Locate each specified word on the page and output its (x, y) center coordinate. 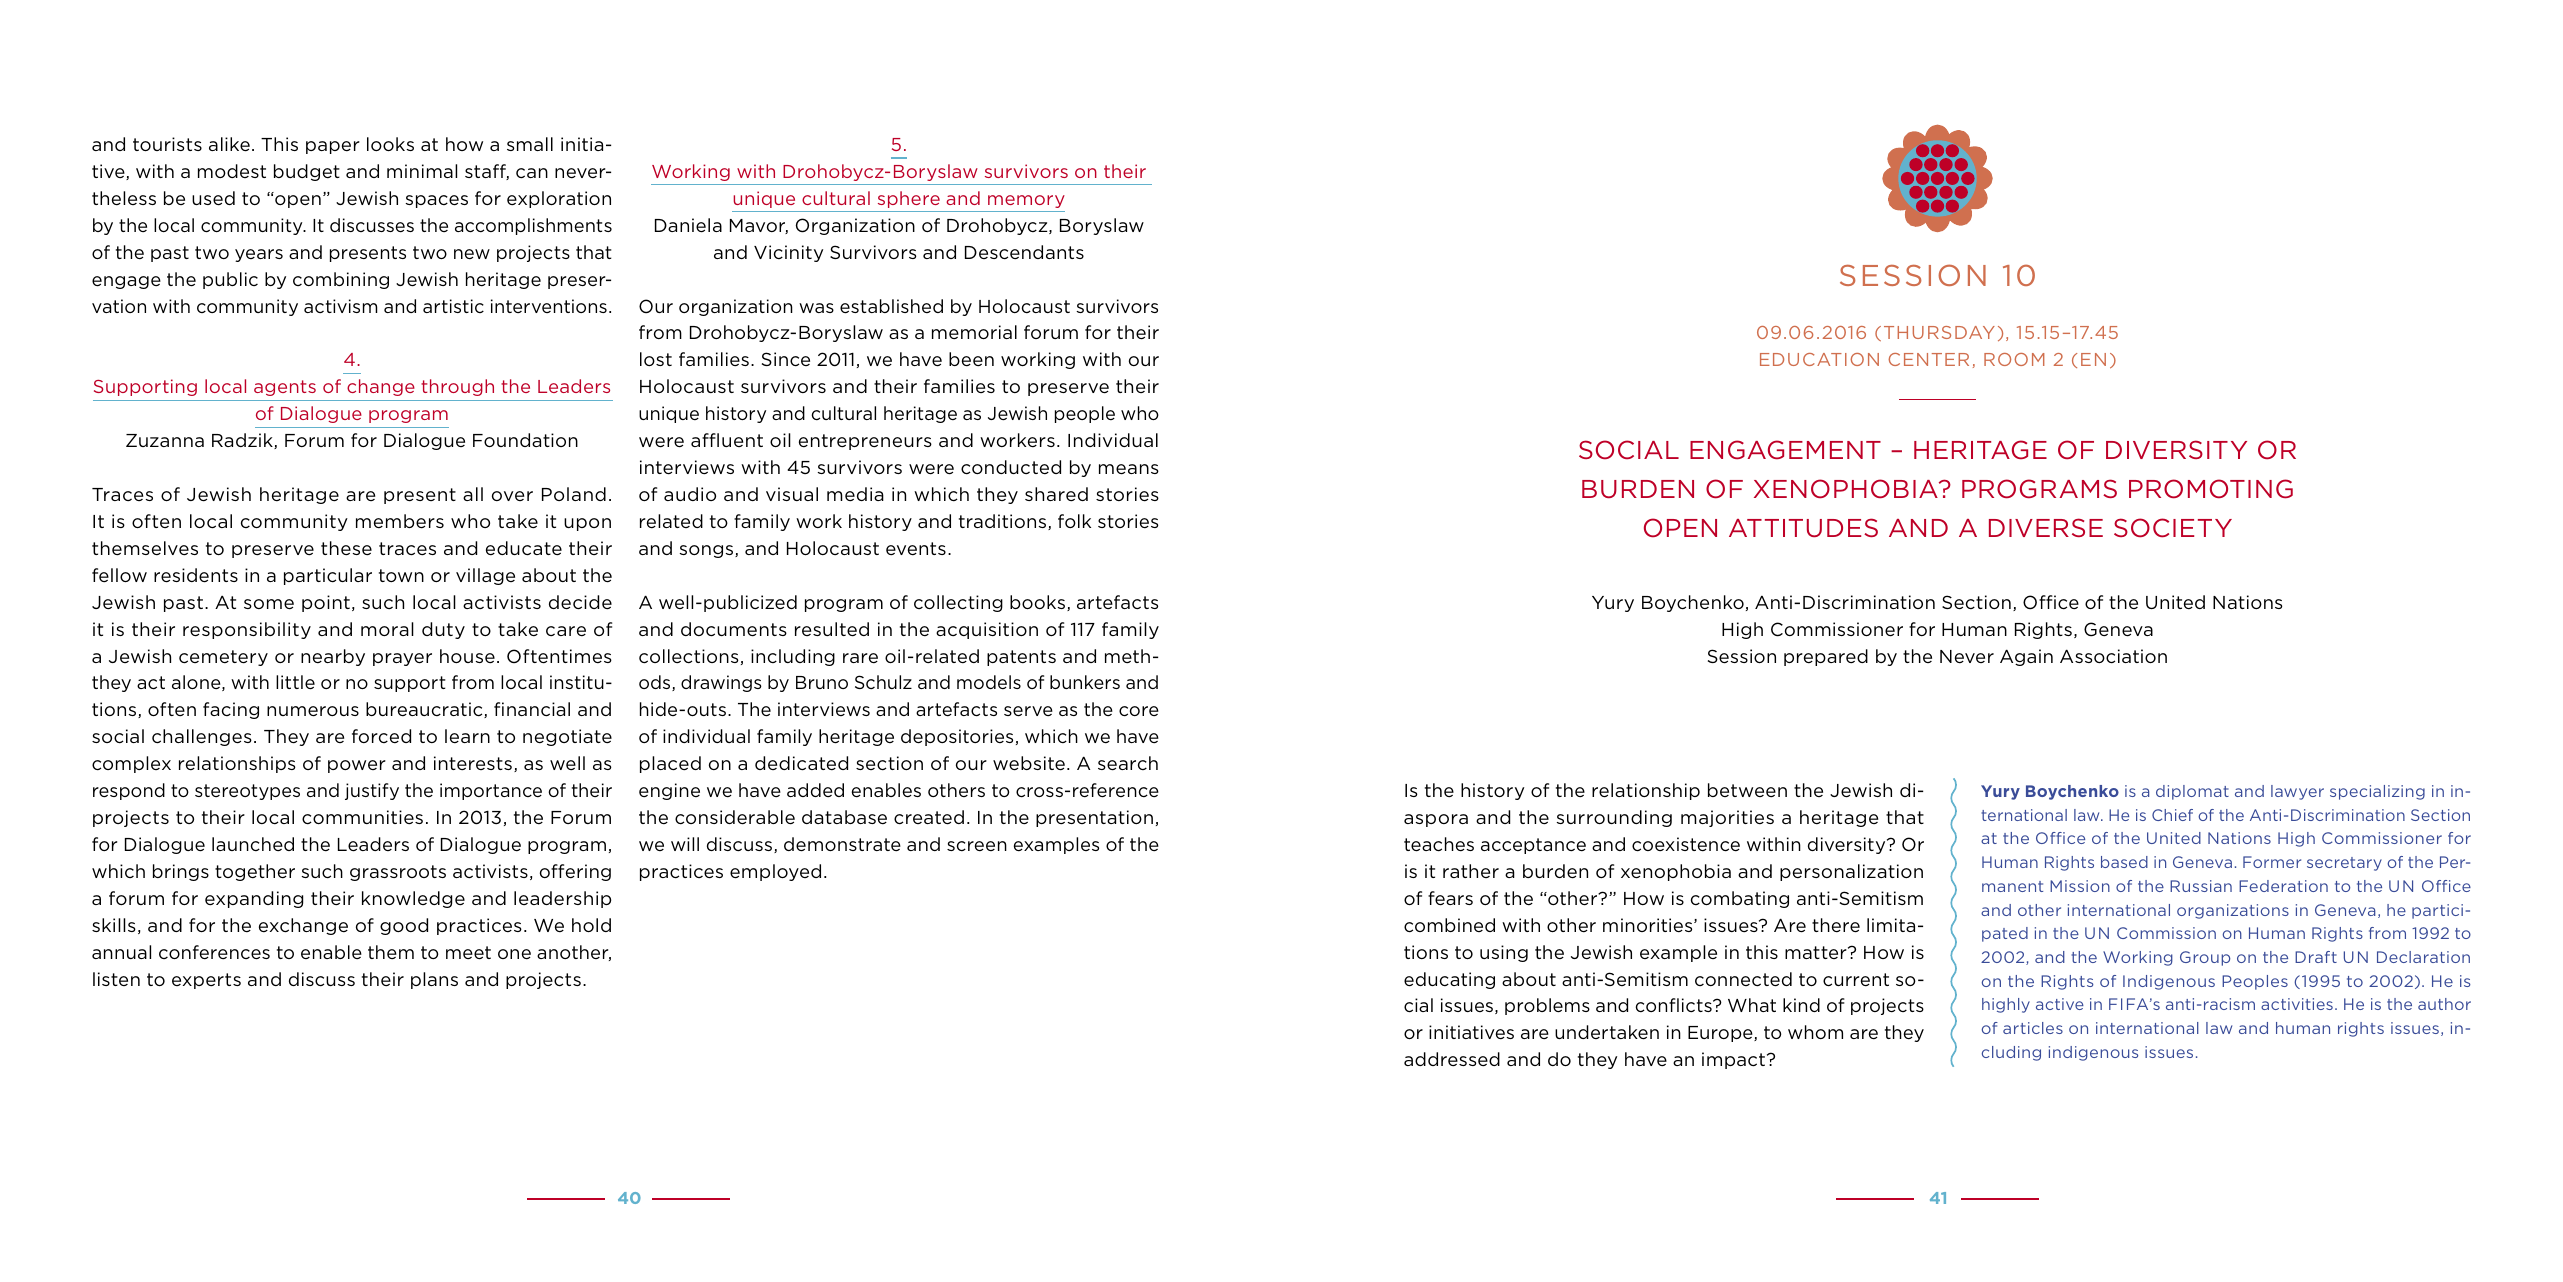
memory (1026, 201)
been (971, 359)
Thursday (1939, 332)
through (457, 387)
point (326, 603)
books (1039, 603)
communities (362, 817)
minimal (422, 171)
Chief (2172, 815)
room (2014, 359)
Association (2113, 656)
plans (434, 980)
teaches (1439, 844)
